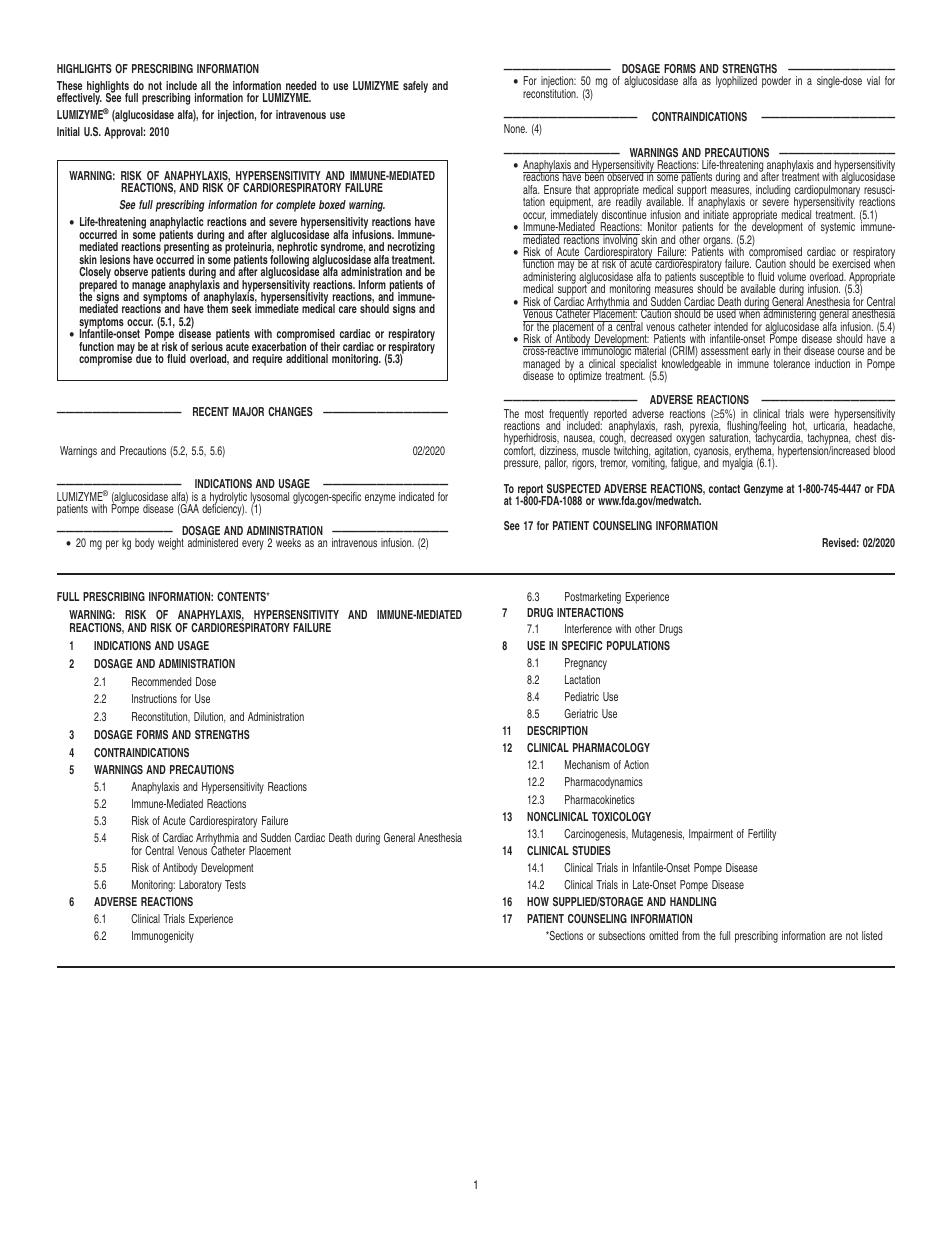  Describe the element at coordinates (69, 85) in the screenshot. I see `These` at that location.
